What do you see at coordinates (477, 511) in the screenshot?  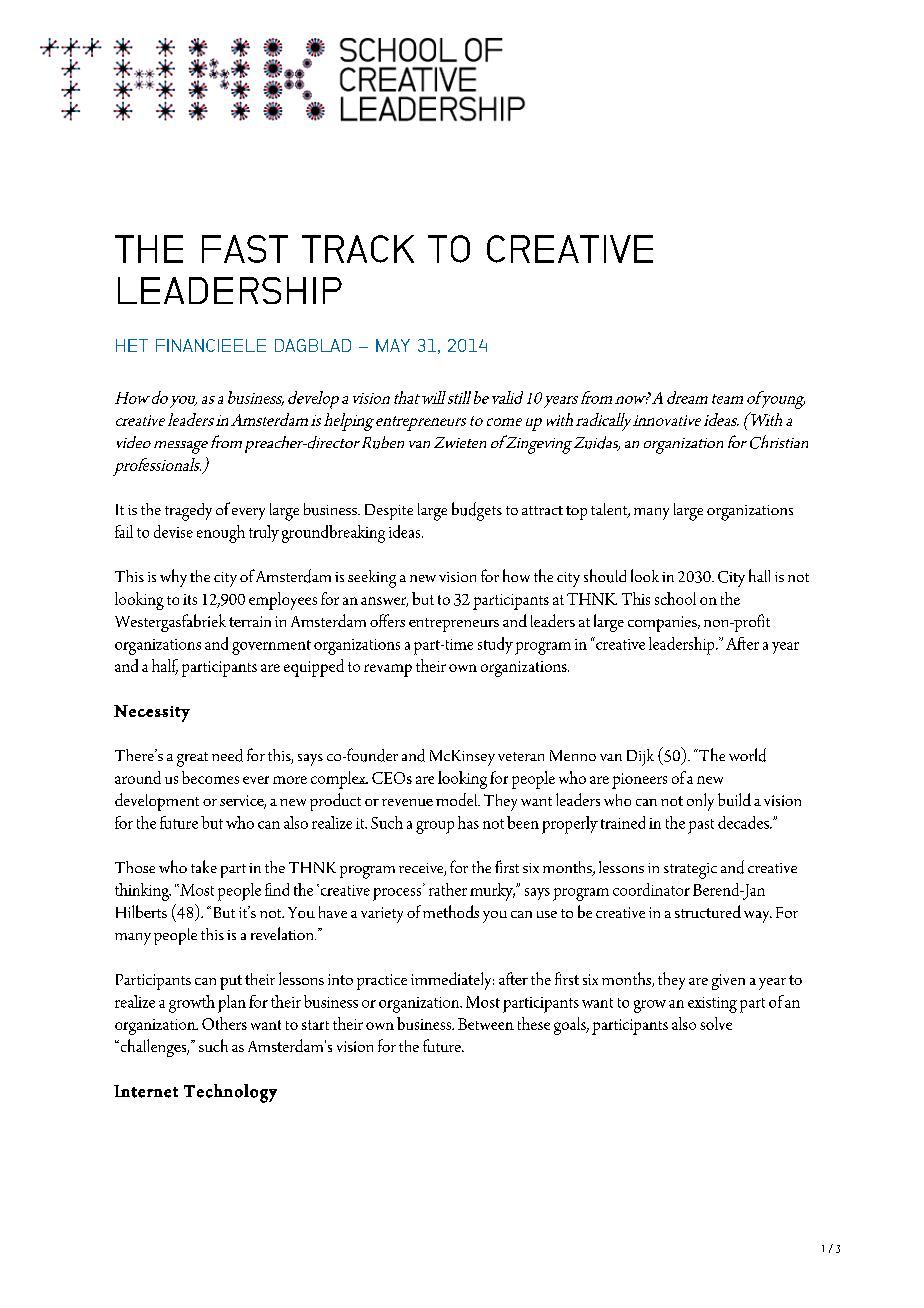 I see `budgets` at bounding box center [477, 511].
